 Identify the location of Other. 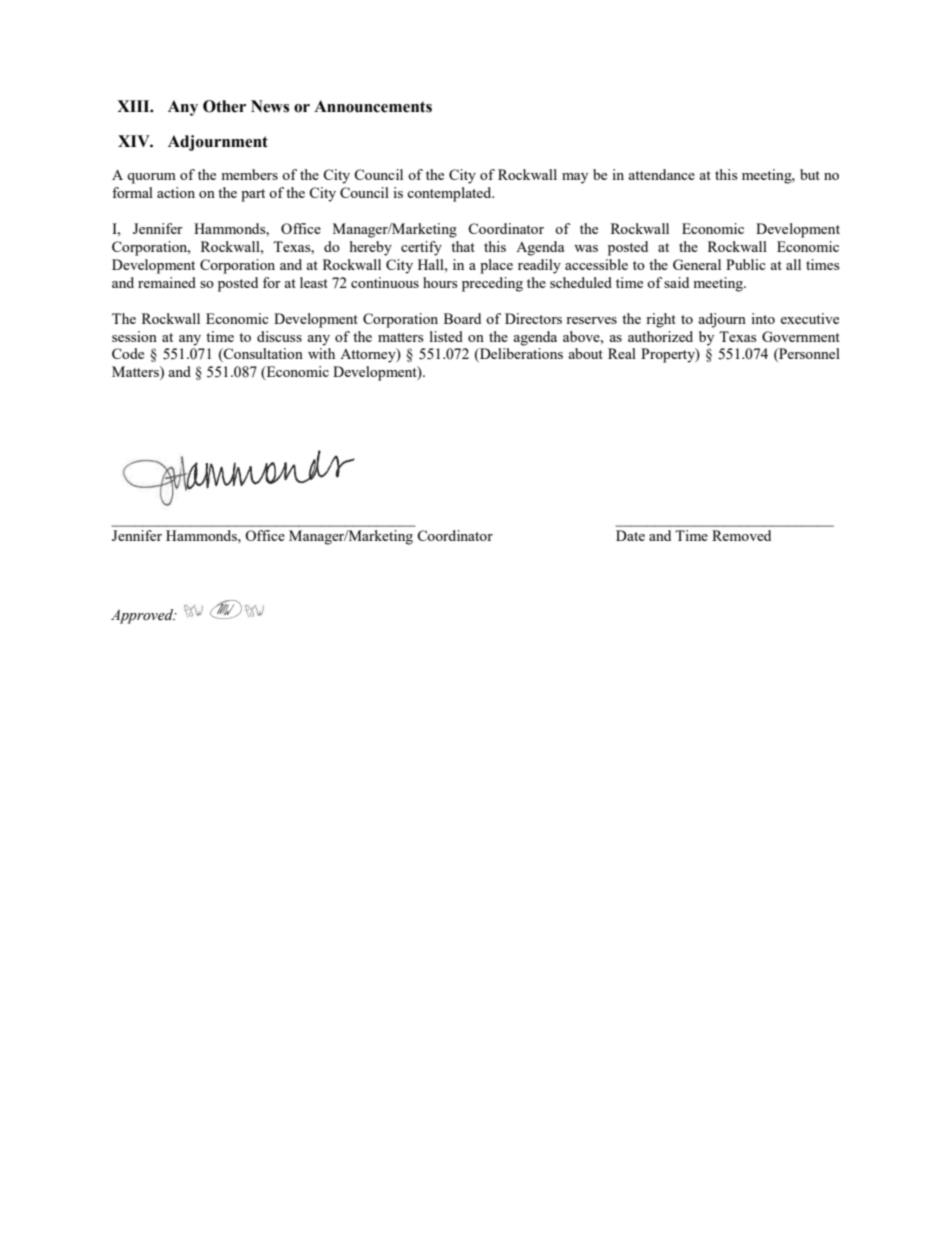
(224, 106).
